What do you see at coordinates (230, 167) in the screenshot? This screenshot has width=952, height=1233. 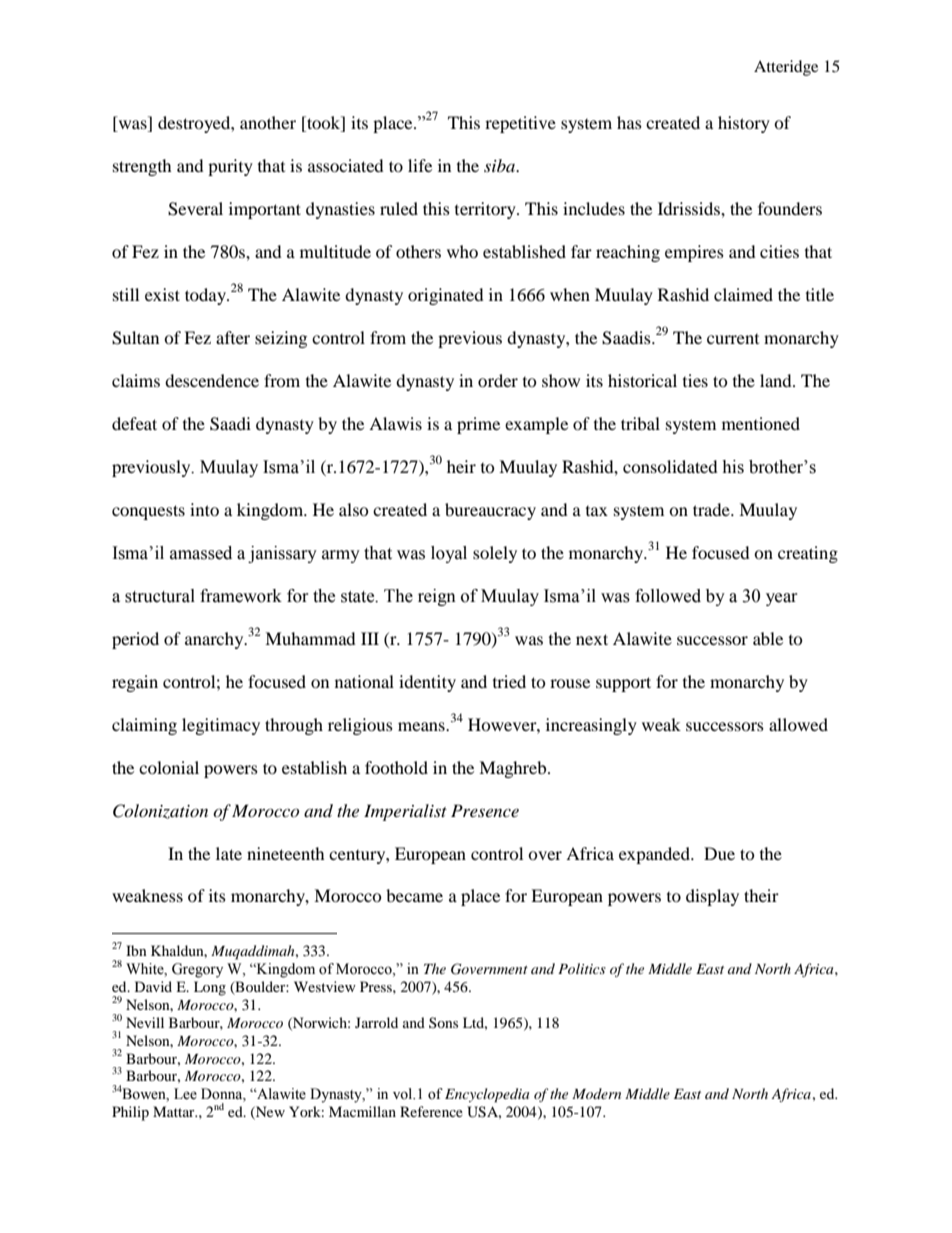 I see `purity` at bounding box center [230, 167].
